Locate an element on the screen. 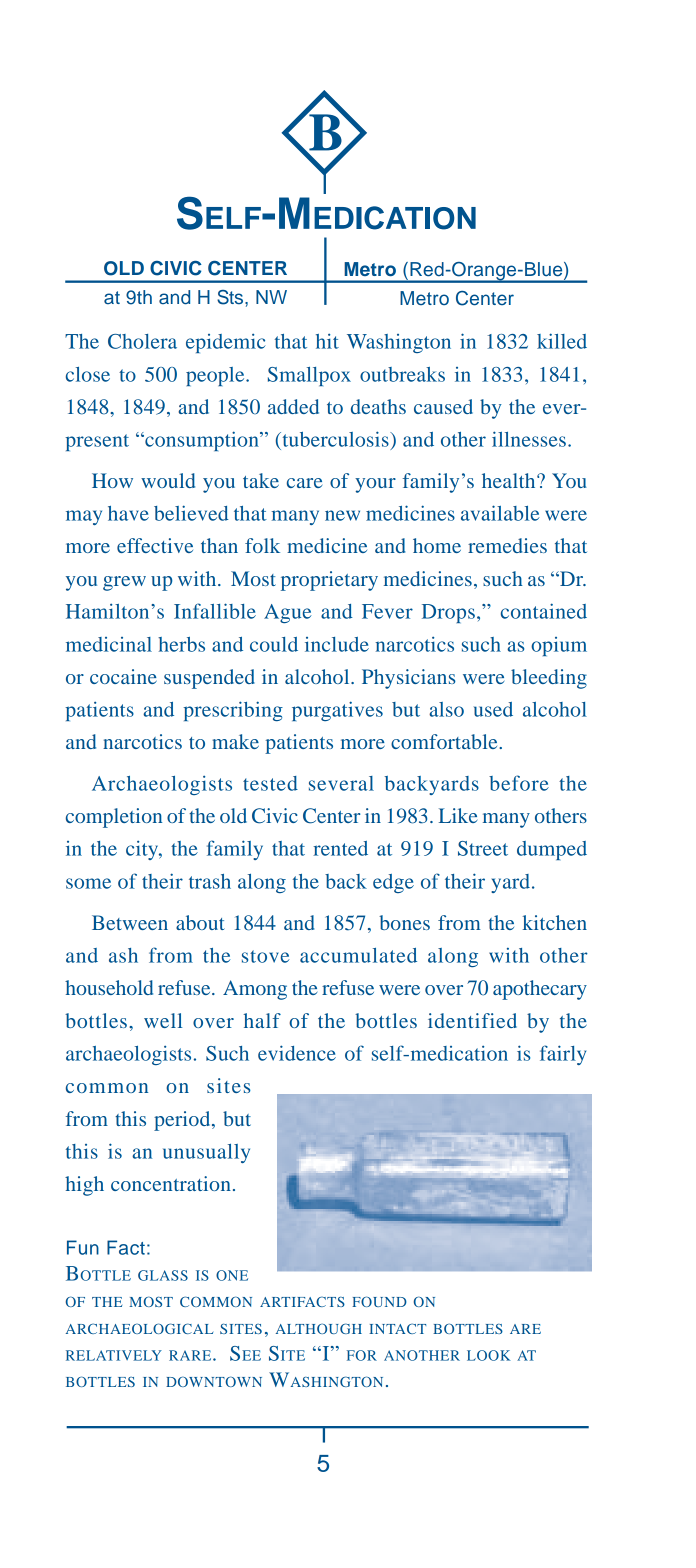 This screenshot has width=696, height=1568. Street is located at coordinates (483, 848).
